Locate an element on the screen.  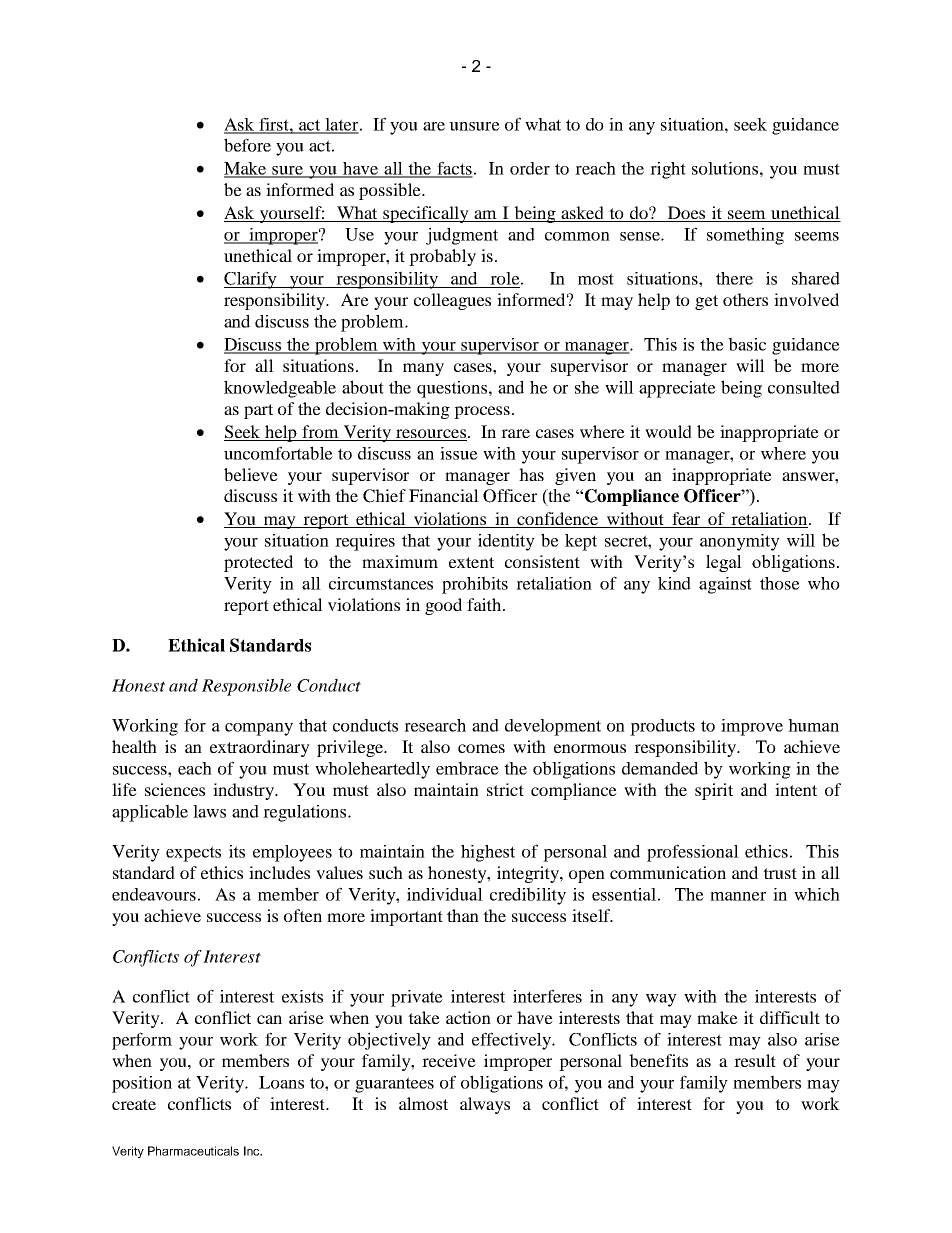
Pharmaceuticals is located at coordinates (193, 1151).
